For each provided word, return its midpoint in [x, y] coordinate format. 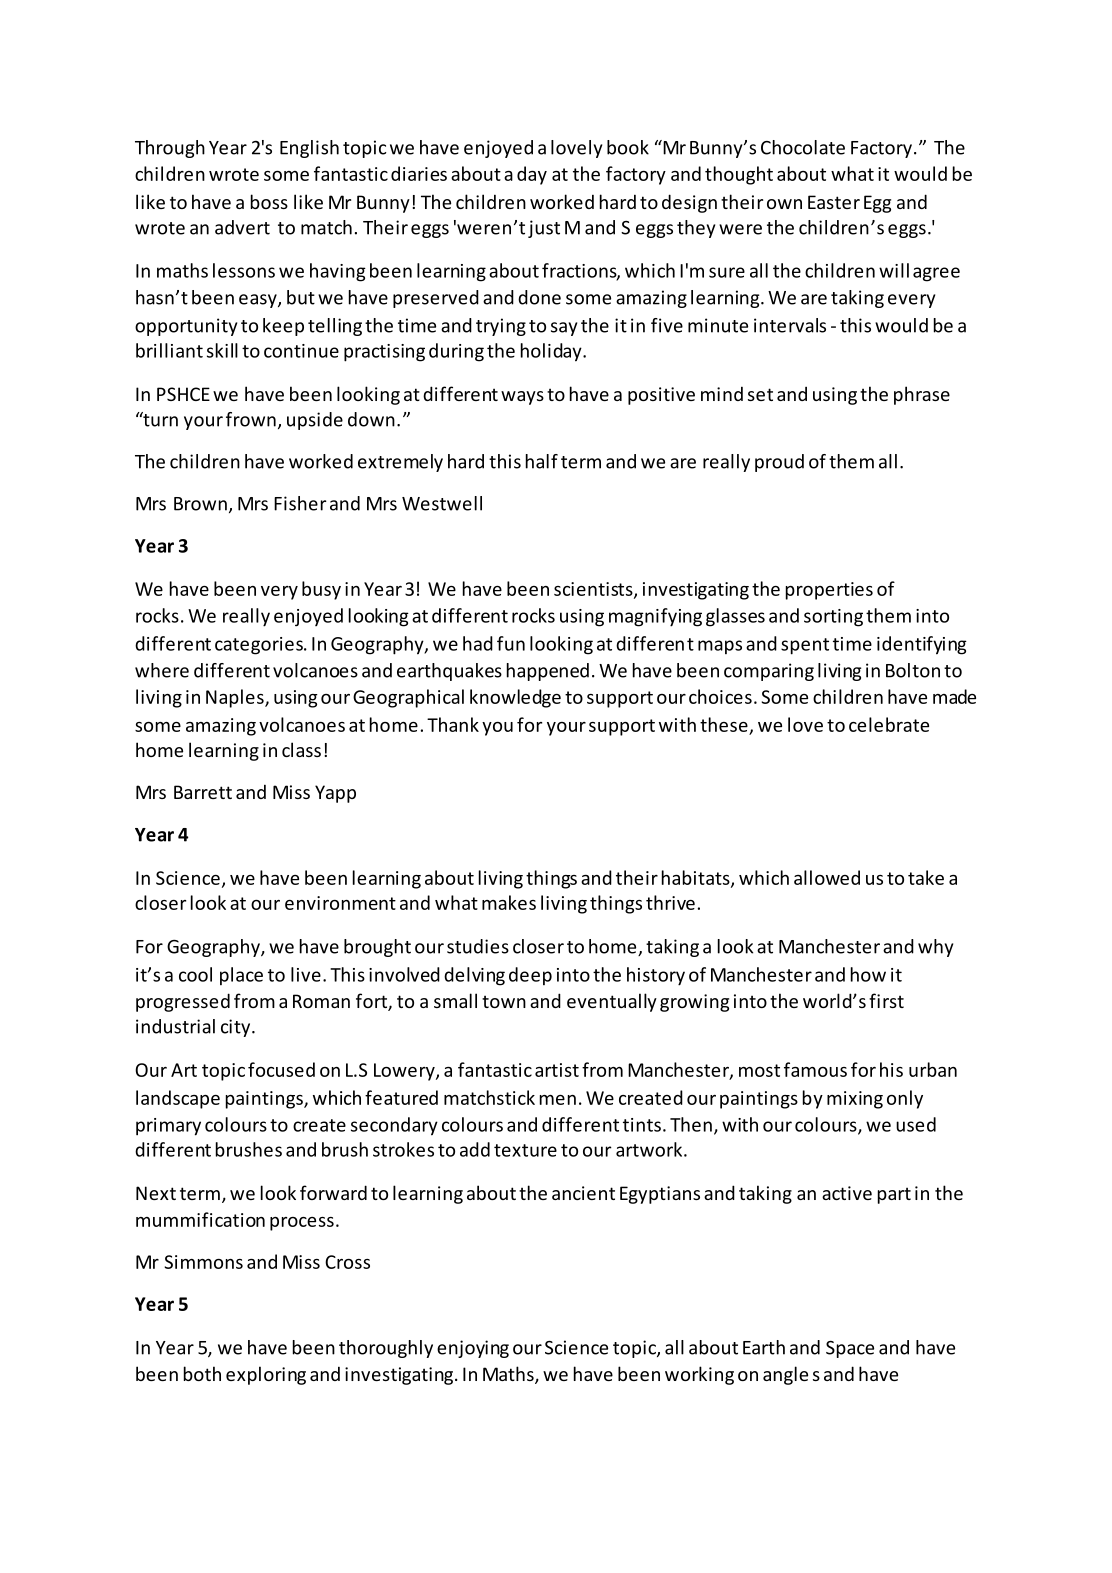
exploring [266, 1375]
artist [557, 1070]
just [544, 229]
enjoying [473, 1349]
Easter [834, 202]
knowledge [515, 698]
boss [269, 201]
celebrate [889, 724]
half [542, 461]
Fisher [300, 503]
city [237, 1028]
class [301, 749]
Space [850, 1349]
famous [815, 1069]
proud [779, 463]
